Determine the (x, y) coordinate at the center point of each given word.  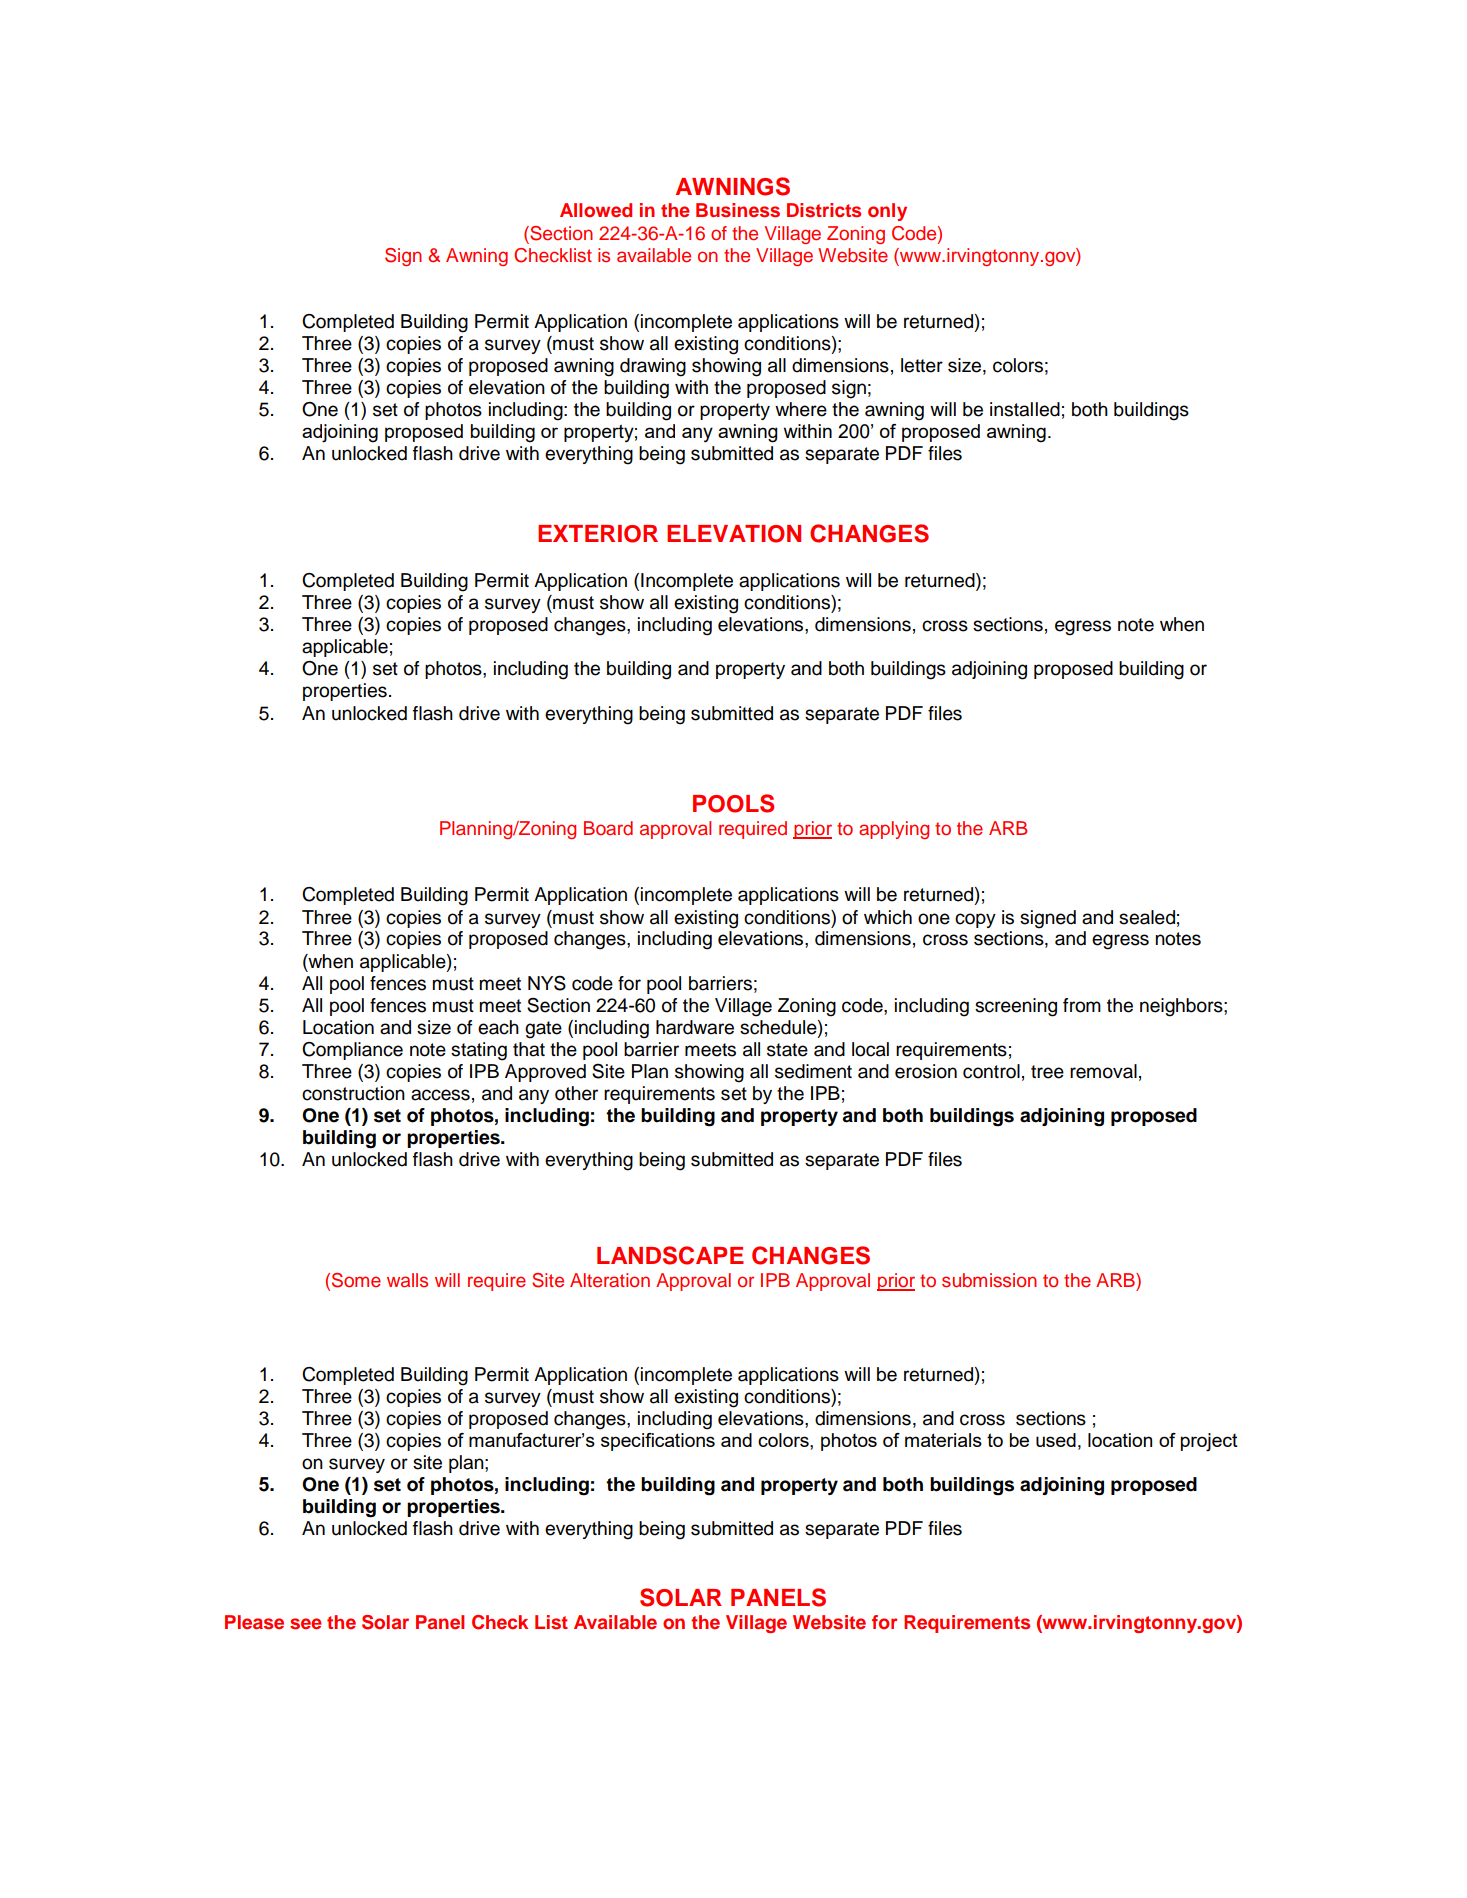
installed (1025, 409)
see (306, 1623)
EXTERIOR (598, 534)
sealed (1147, 917)
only (887, 212)
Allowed (596, 210)
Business (738, 210)
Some (356, 1280)
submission (989, 1280)
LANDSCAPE (670, 1255)
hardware (695, 1027)
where (801, 409)
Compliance (352, 1051)
